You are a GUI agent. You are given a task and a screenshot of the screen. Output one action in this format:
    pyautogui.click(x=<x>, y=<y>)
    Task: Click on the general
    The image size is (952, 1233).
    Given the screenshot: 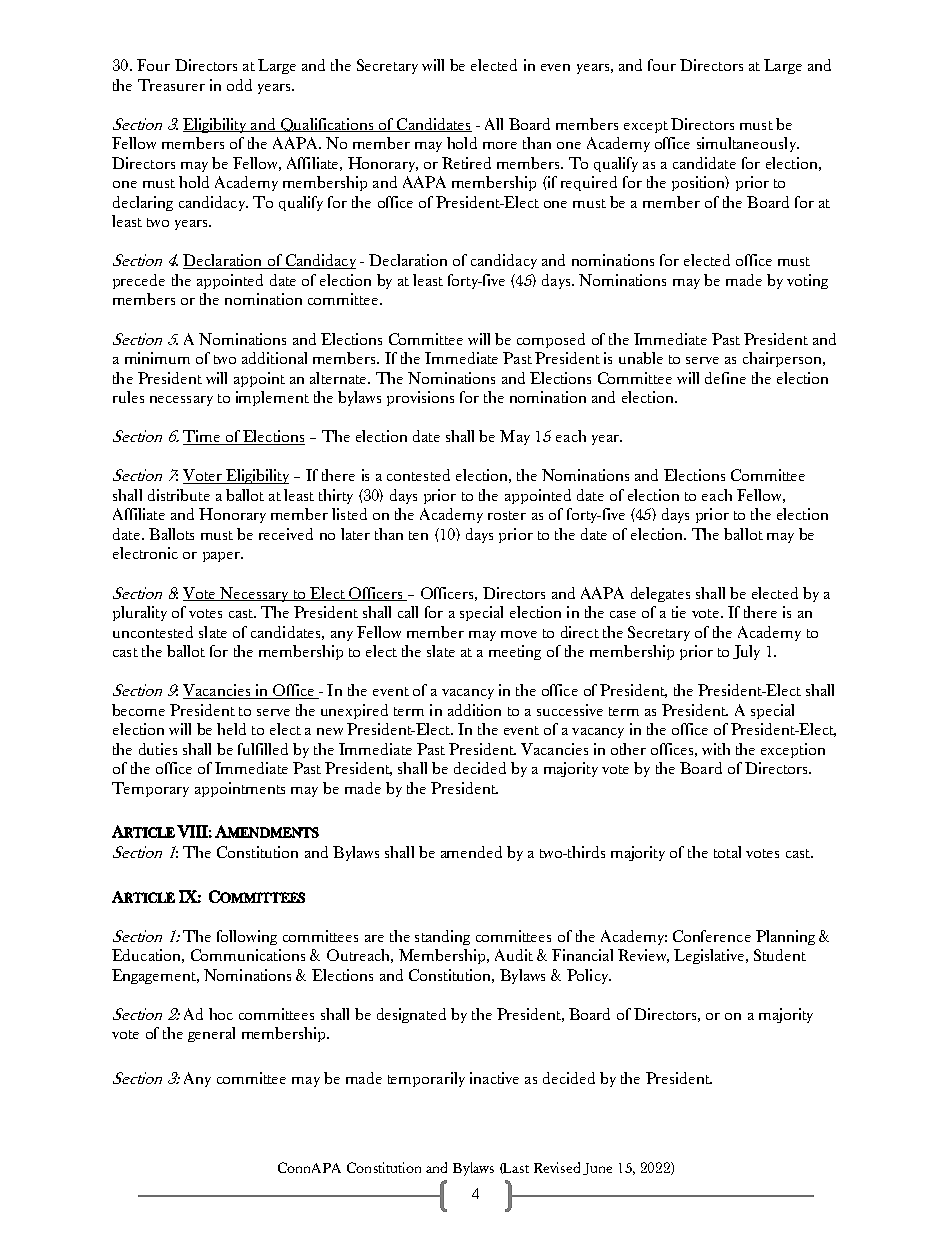 What is the action you would take?
    pyautogui.click(x=211, y=1034)
